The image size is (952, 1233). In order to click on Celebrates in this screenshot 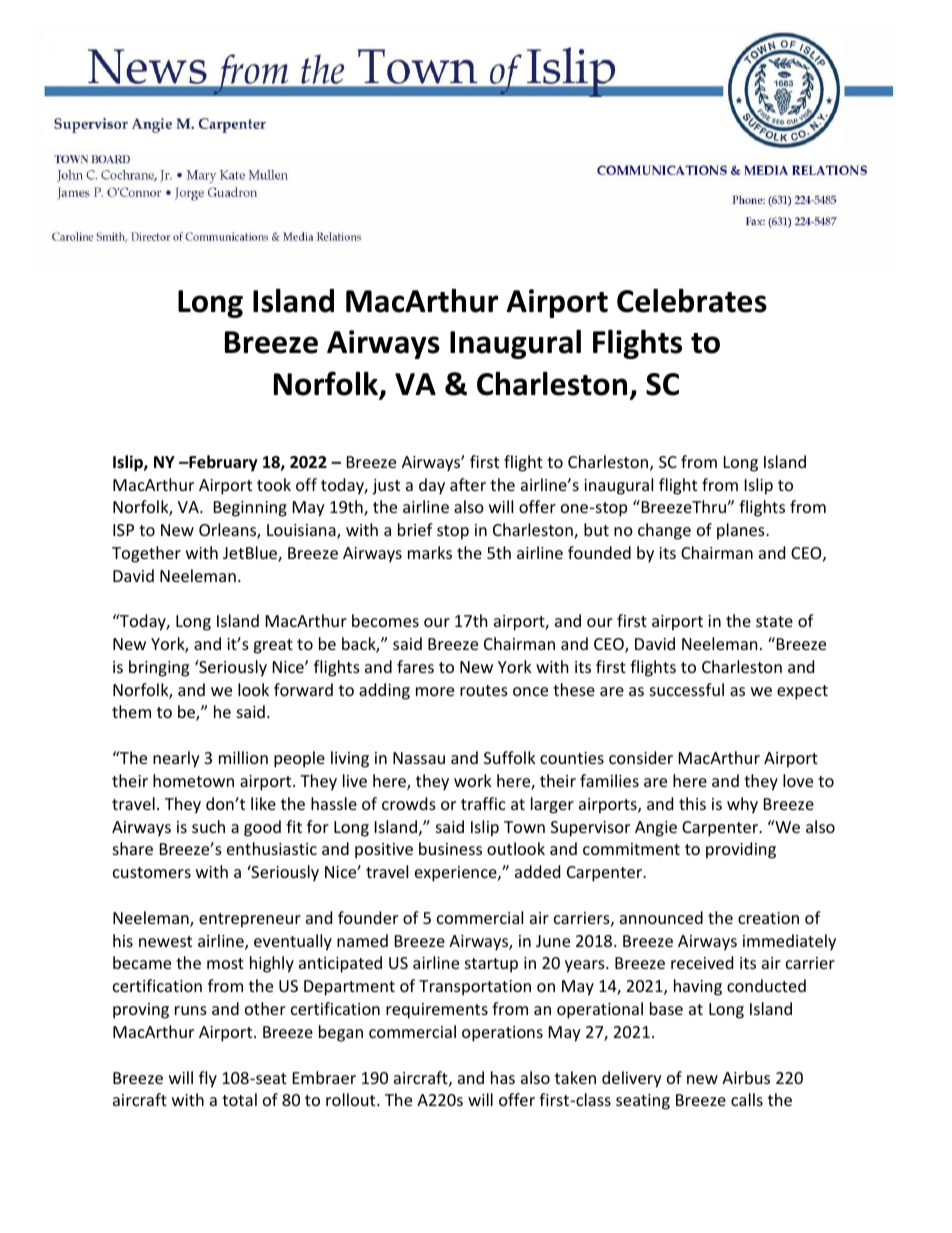, I will do `click(692, 300)`.
